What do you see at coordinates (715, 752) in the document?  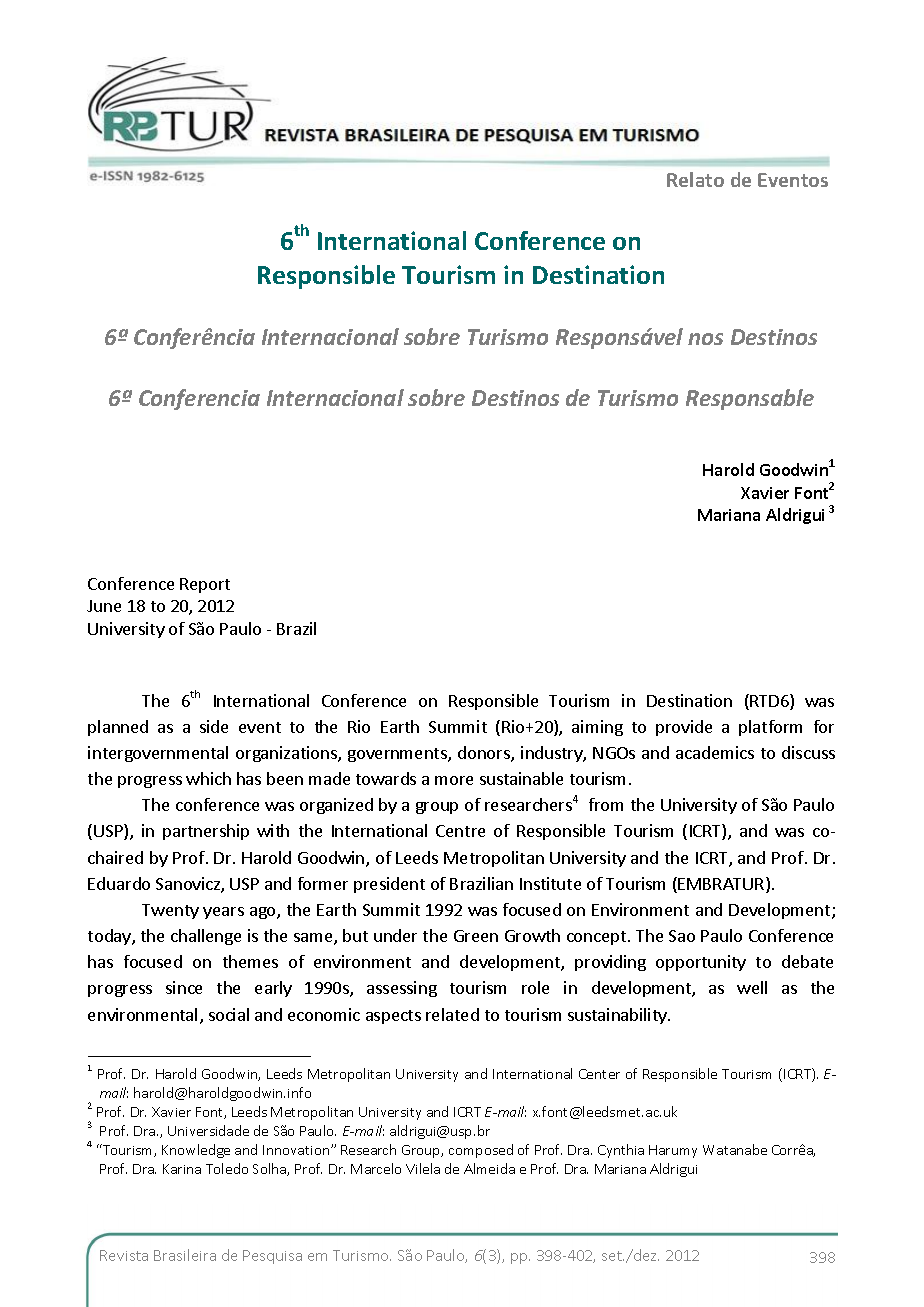 I see `academics` at bounding box center [715, 752].
